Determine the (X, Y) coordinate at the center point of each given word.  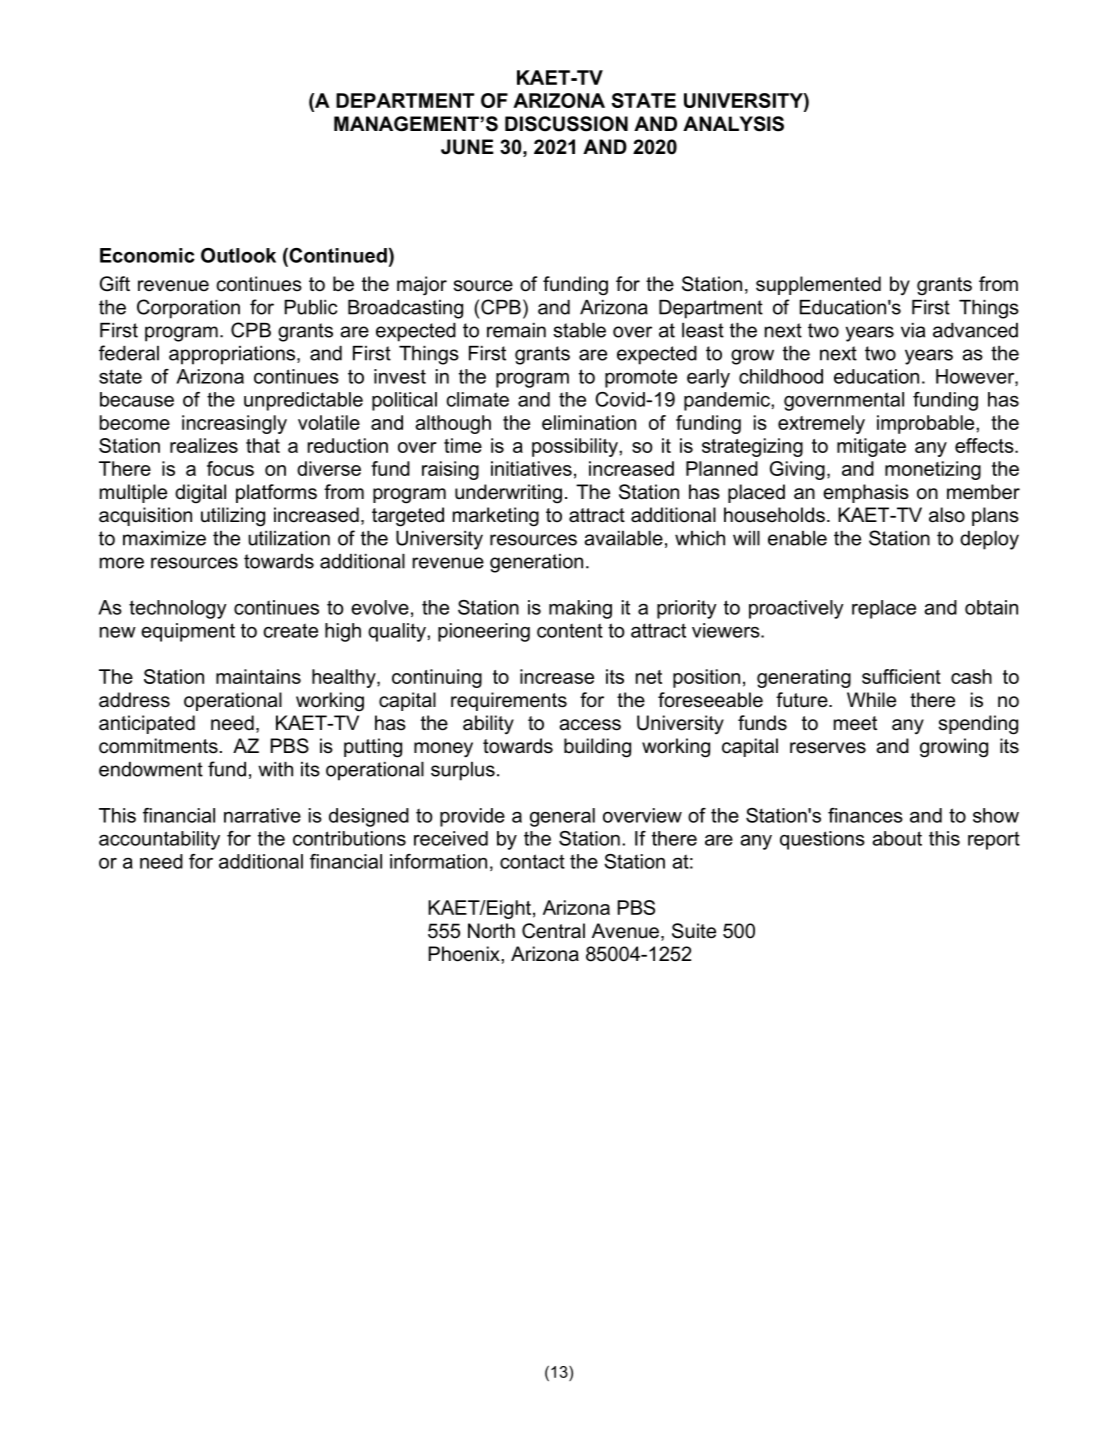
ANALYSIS (733, 124)
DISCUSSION (566, 124)
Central (553, 931)
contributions (349, 838)
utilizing (233, 517)
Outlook (238, 255)
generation (536, 563)
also (947, 515)
